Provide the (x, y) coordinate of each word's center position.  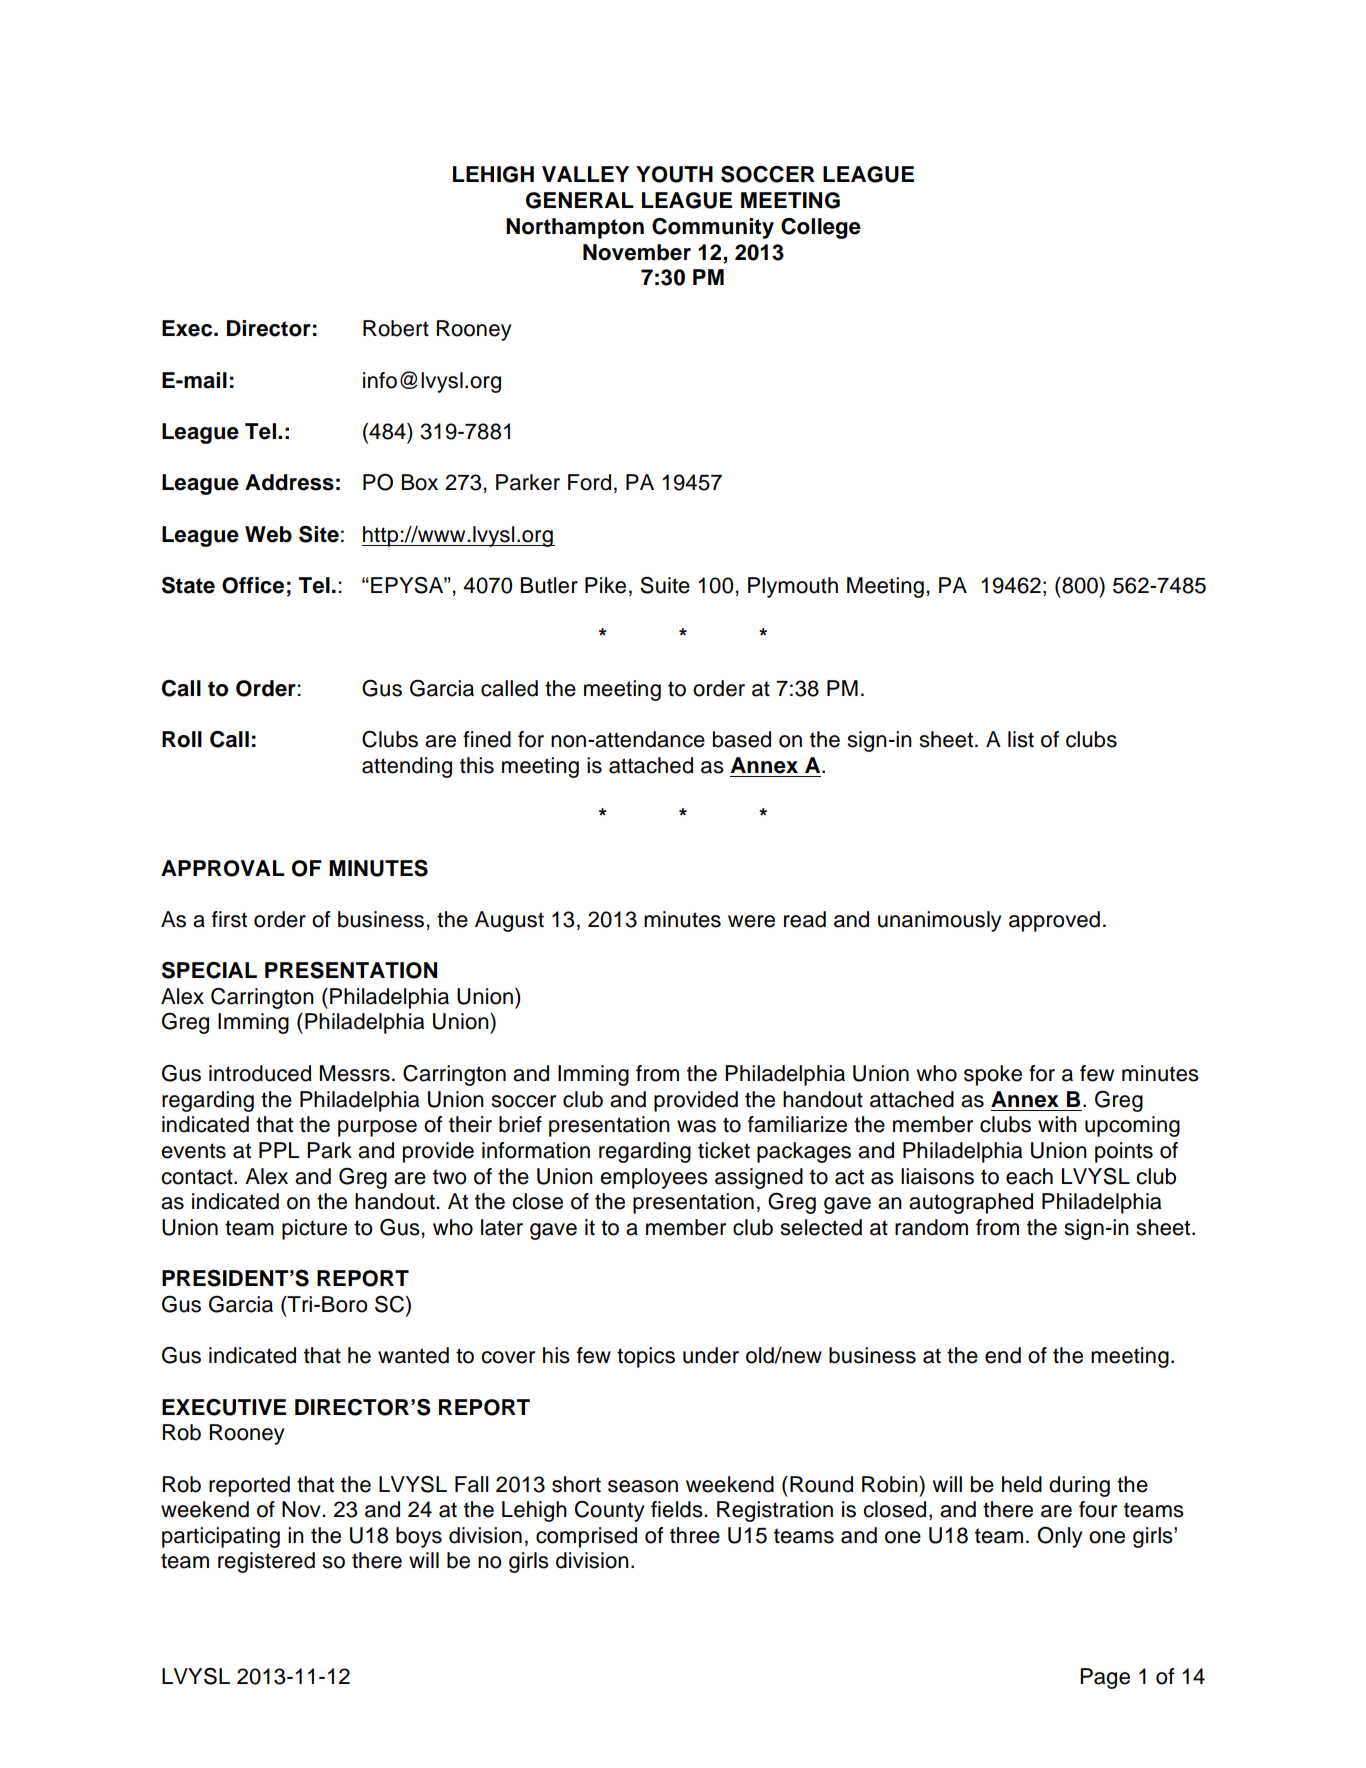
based (742, 739)
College (821, 228)
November (637, 252)
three (695, 1535)
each (1029, 1176)
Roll (182, 739)
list (1021, 739)
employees (654, 1178)
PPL (279, 1150)
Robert (396, 328)
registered (266, 1562)
